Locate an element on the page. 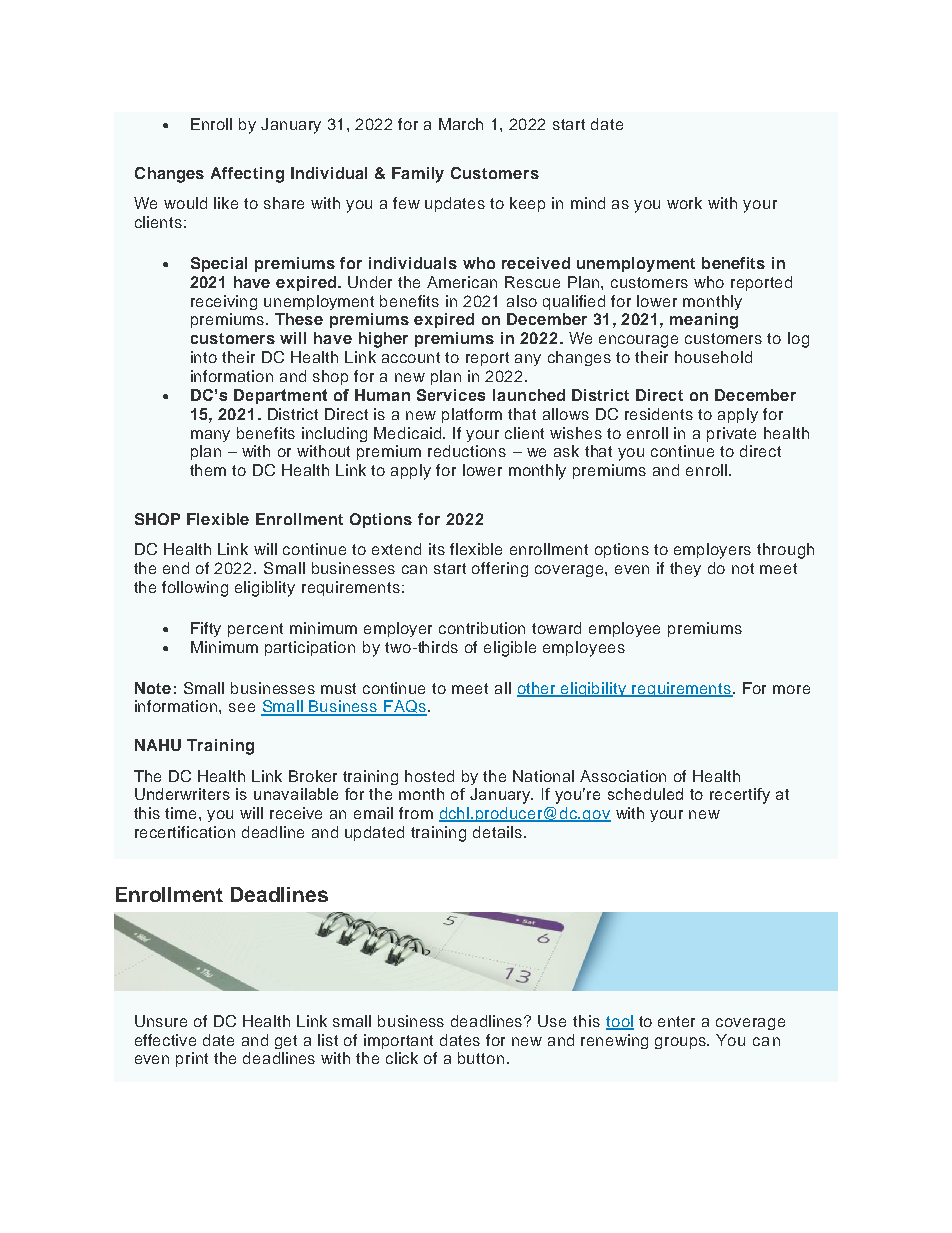 The height and width of the page is (1233, 952). groups is located at coordinates (682, 1043).
